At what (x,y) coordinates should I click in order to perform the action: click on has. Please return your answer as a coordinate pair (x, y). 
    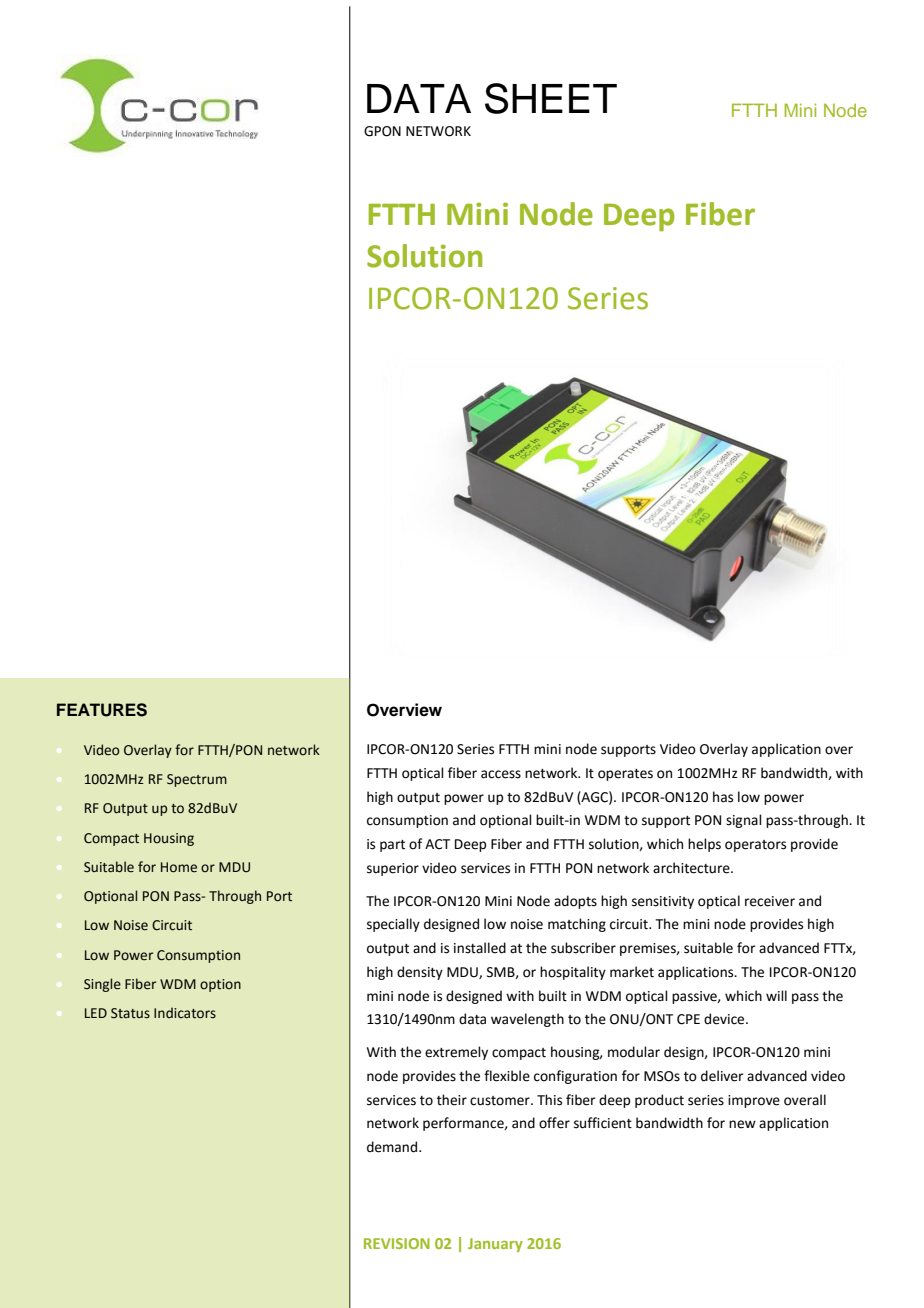
    Looking at the image, I should click on (723, 797).
